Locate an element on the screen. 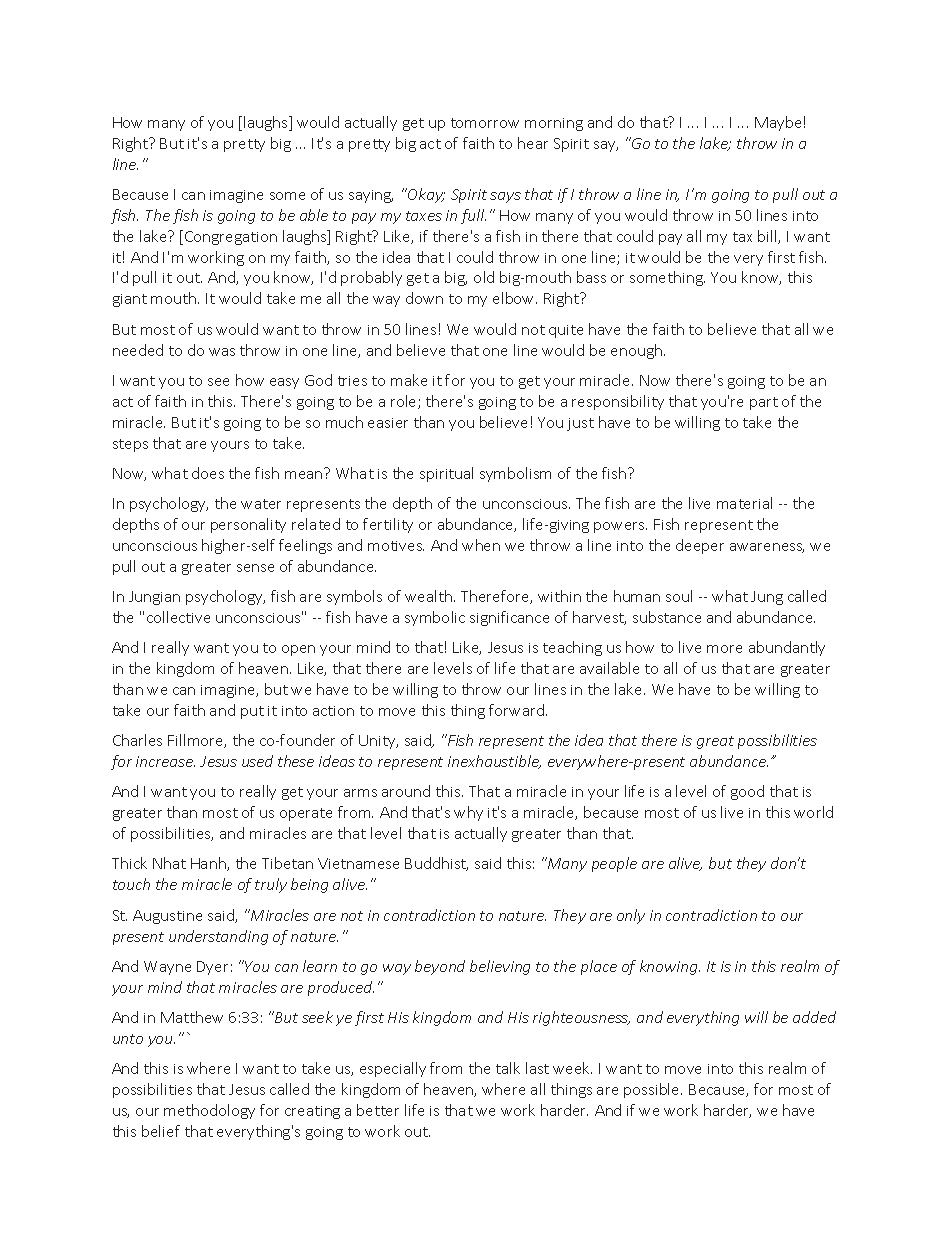  good is located at coordinates (747, 792).
